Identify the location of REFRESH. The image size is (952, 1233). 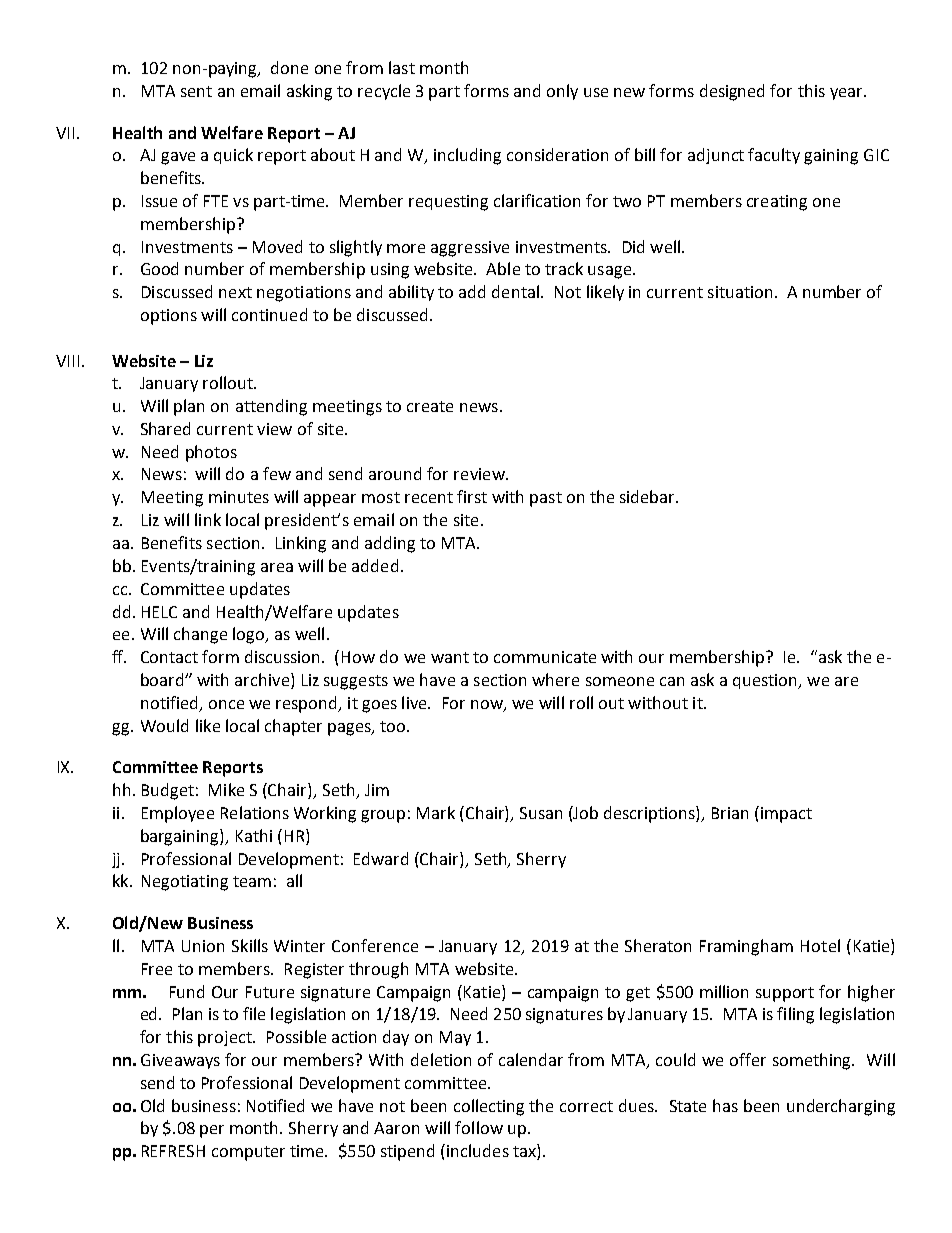
(173, 1151).
